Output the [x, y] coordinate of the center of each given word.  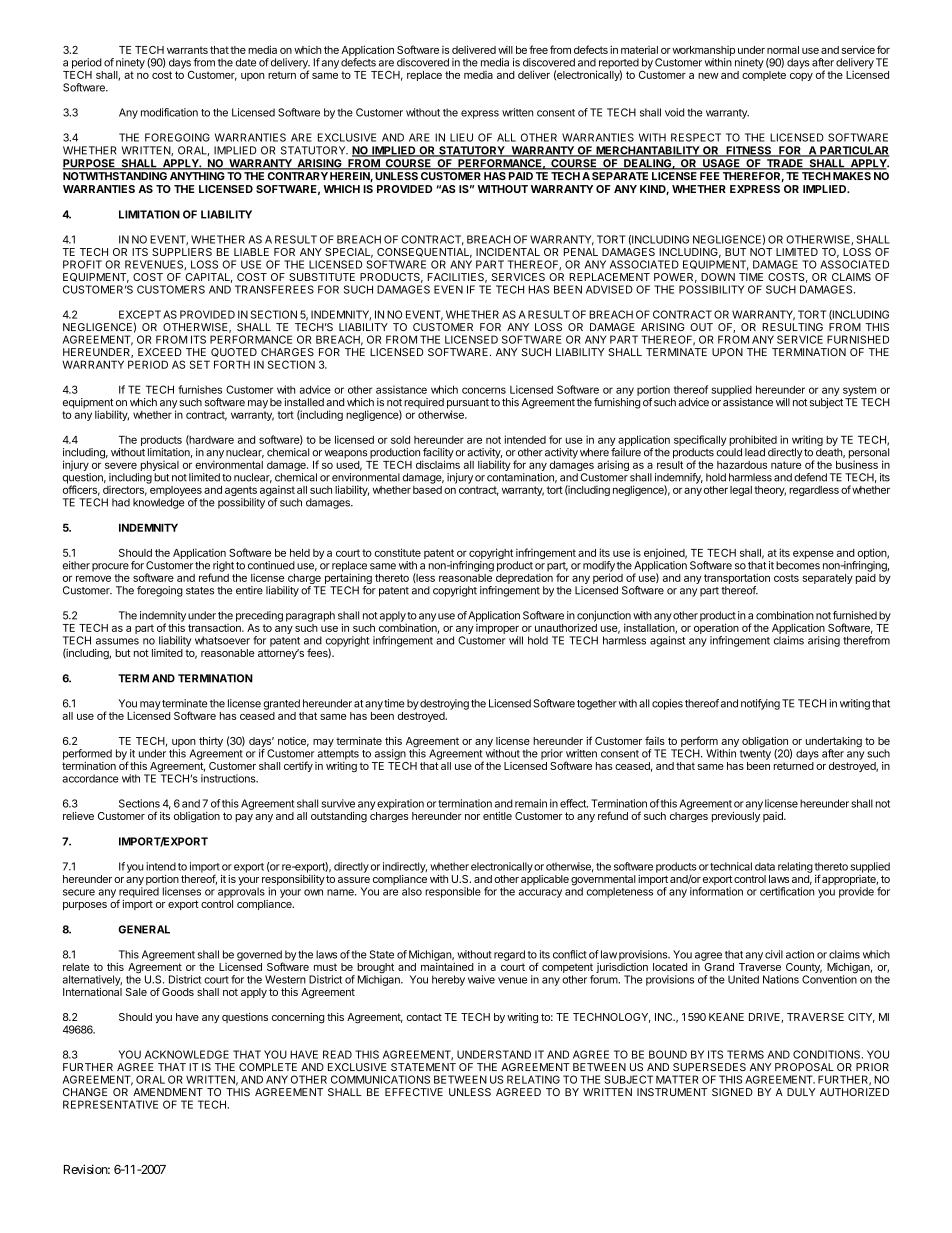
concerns [484, 390]
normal [783, 50]
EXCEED [160, 352]
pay [244, 818]
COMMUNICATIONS [380, 1079]
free [538, 49]
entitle [497, 816]
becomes [798, 565]
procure [110, 567]
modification [169, 112]
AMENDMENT [168, 1092]
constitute [398, 552]
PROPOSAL [804, 1067]
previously [736, 817]
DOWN [718, 277]
